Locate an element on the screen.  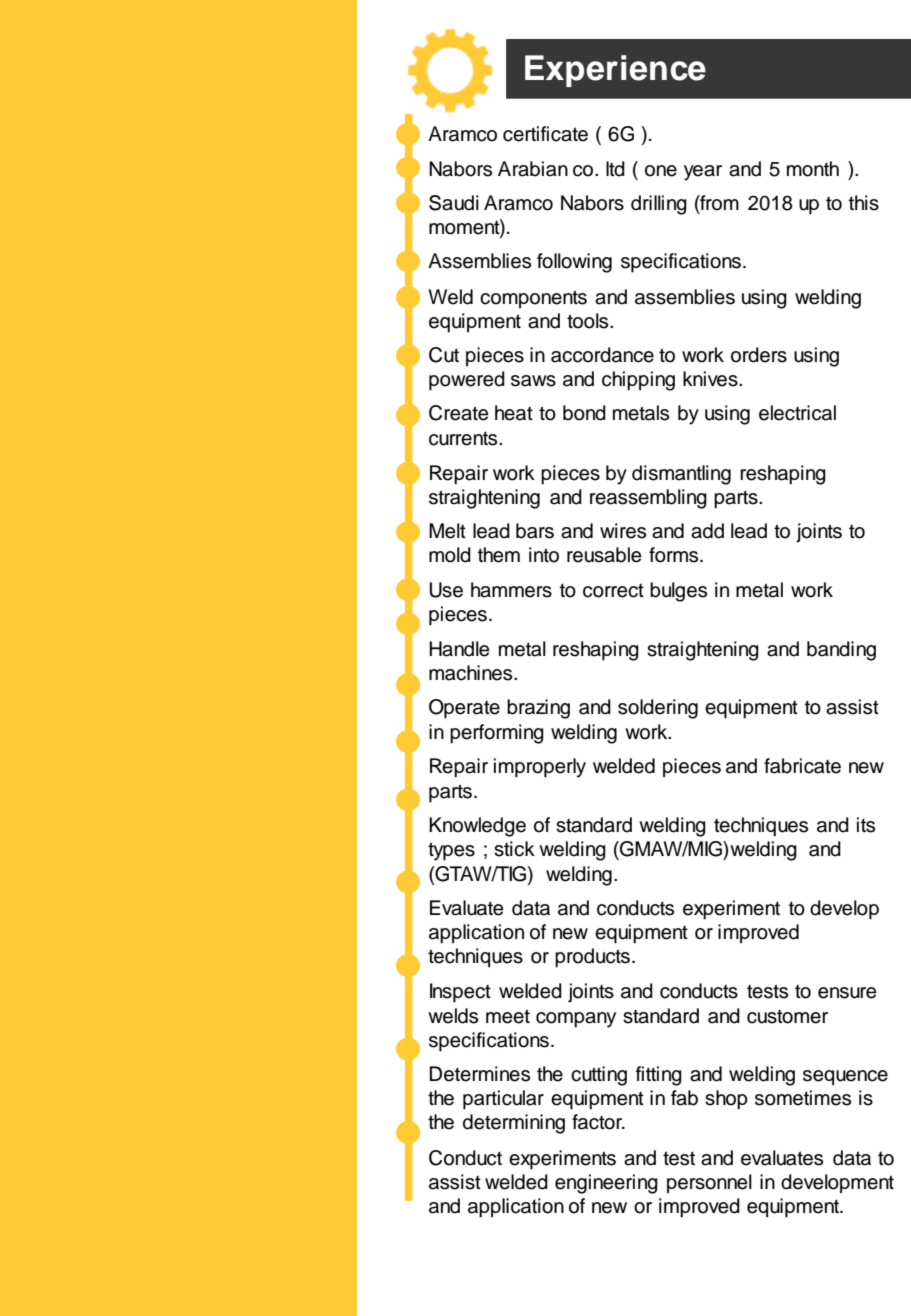
month is located at coordinates (813, 169).
